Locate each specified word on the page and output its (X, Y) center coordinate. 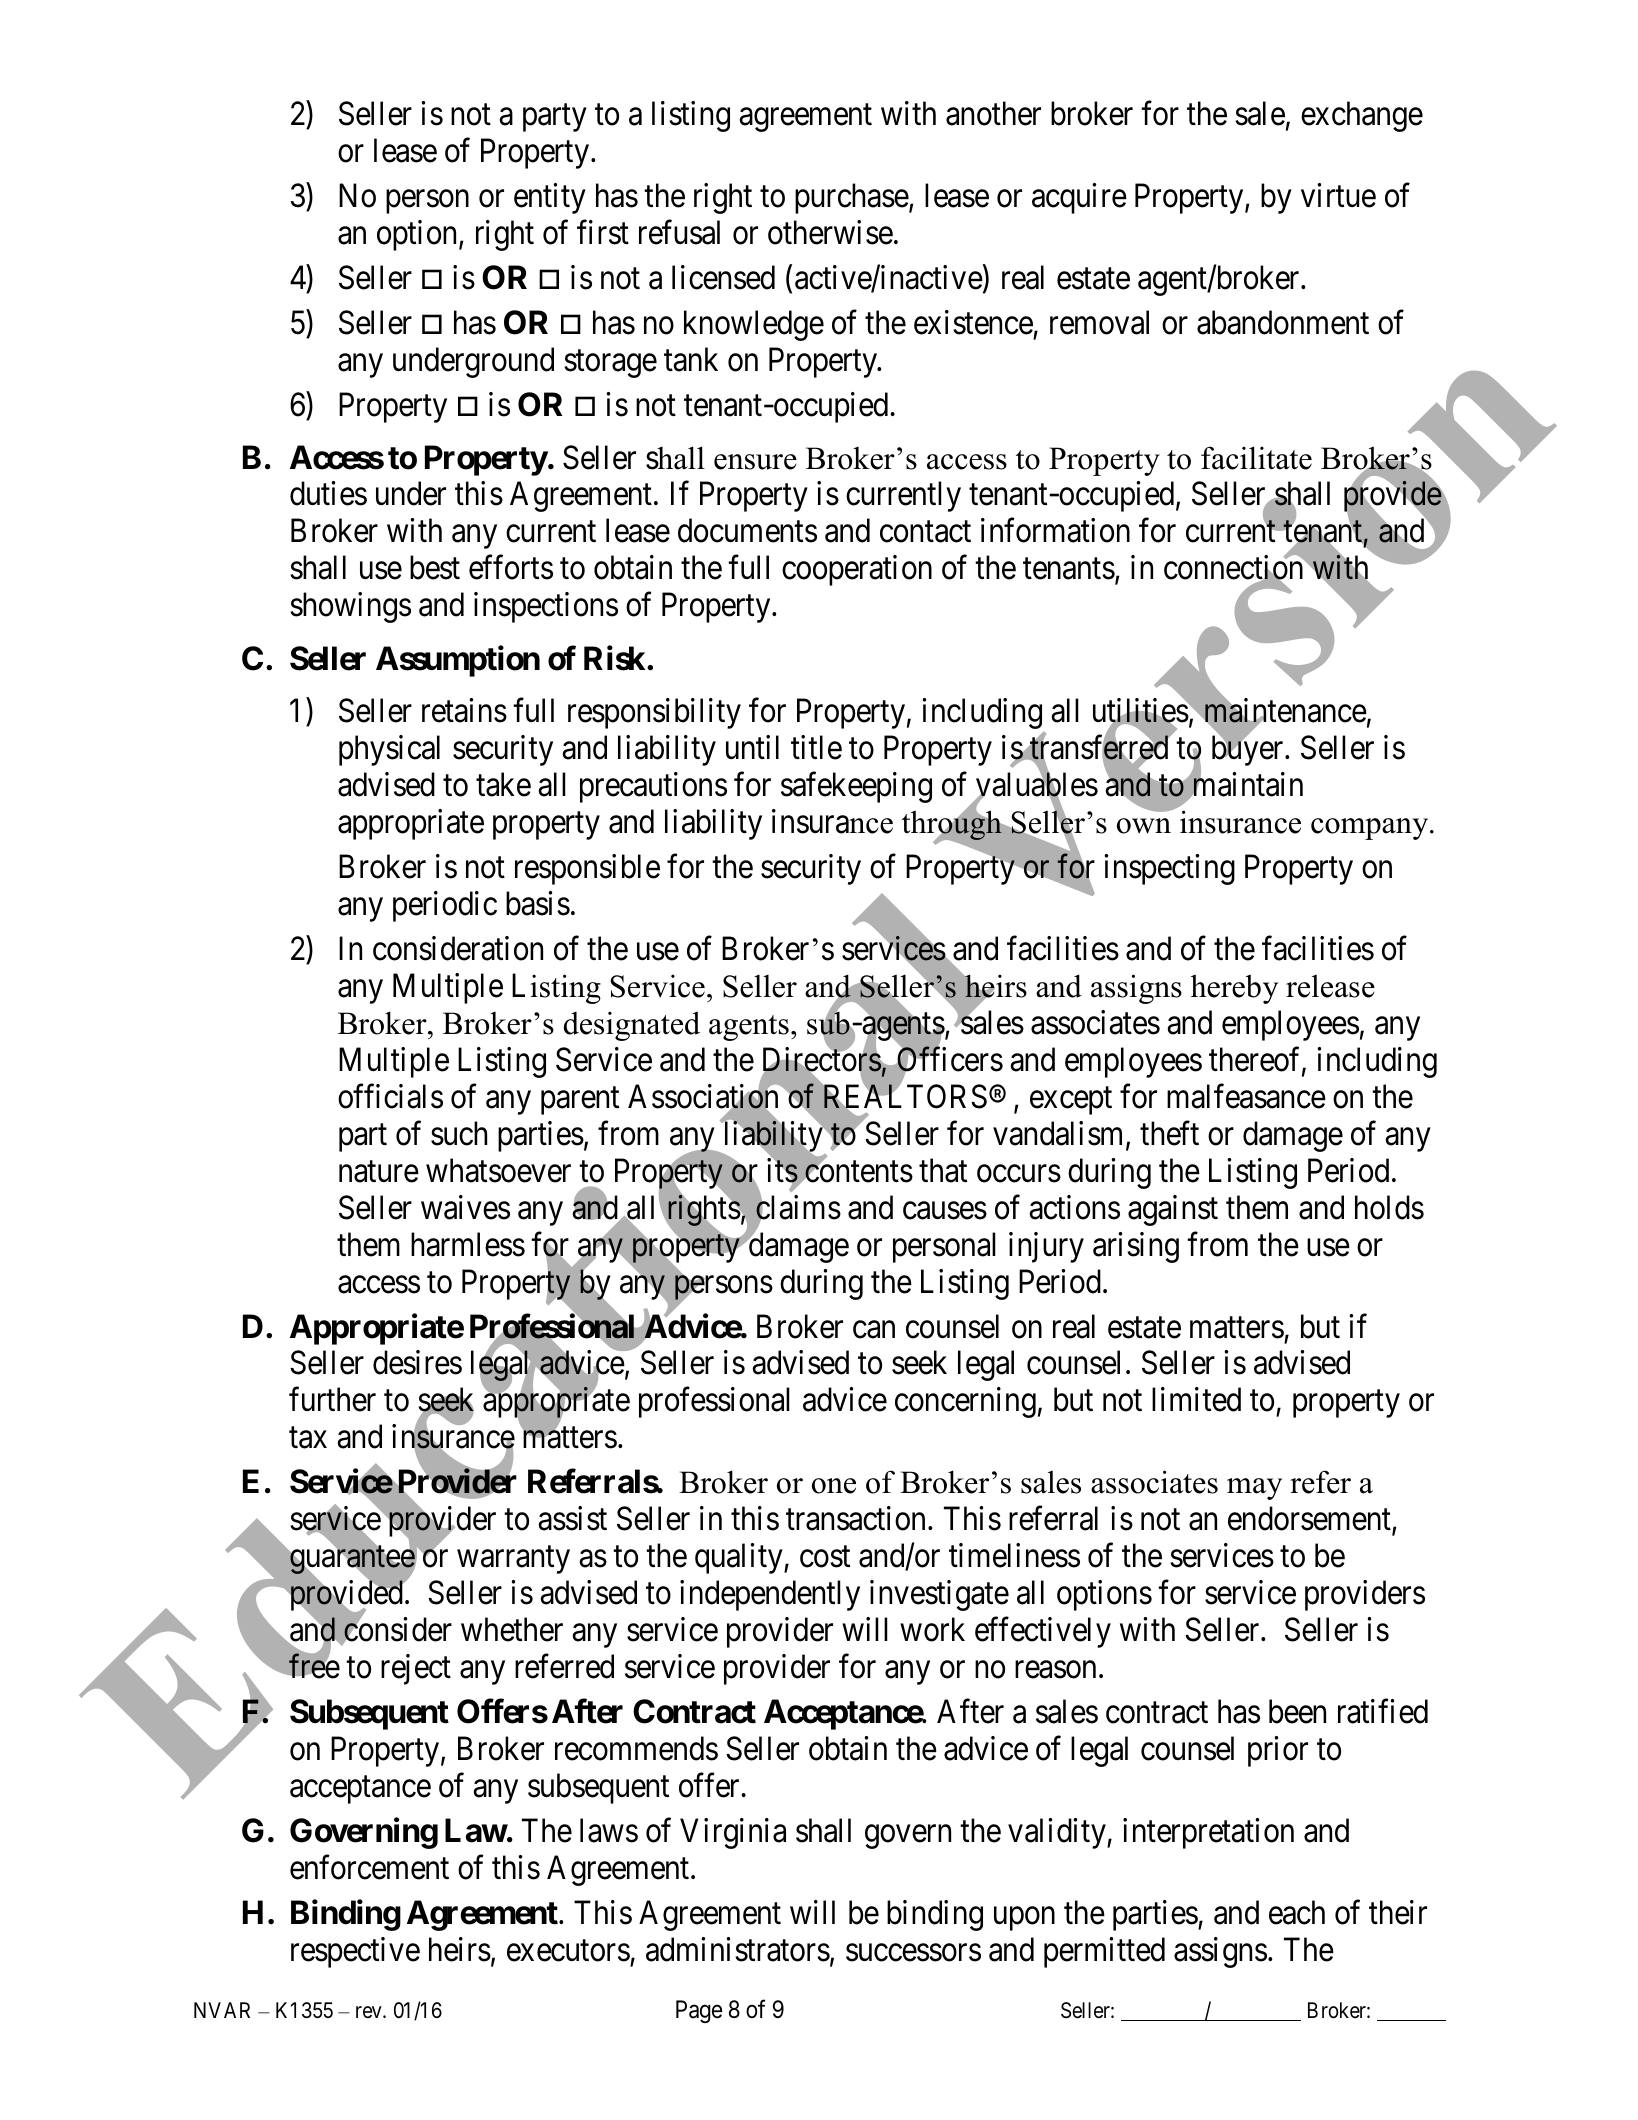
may (1254, 1489)
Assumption (458, 661)
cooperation (857, 570)
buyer (1249, 750)
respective (355, 1952)
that (943, 1170)
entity (550, 198)
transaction (855, 1518)
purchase (852, 198)
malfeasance (1246, 1096)
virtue (1338, 195)
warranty (513, 1560)
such (459, 1133)
